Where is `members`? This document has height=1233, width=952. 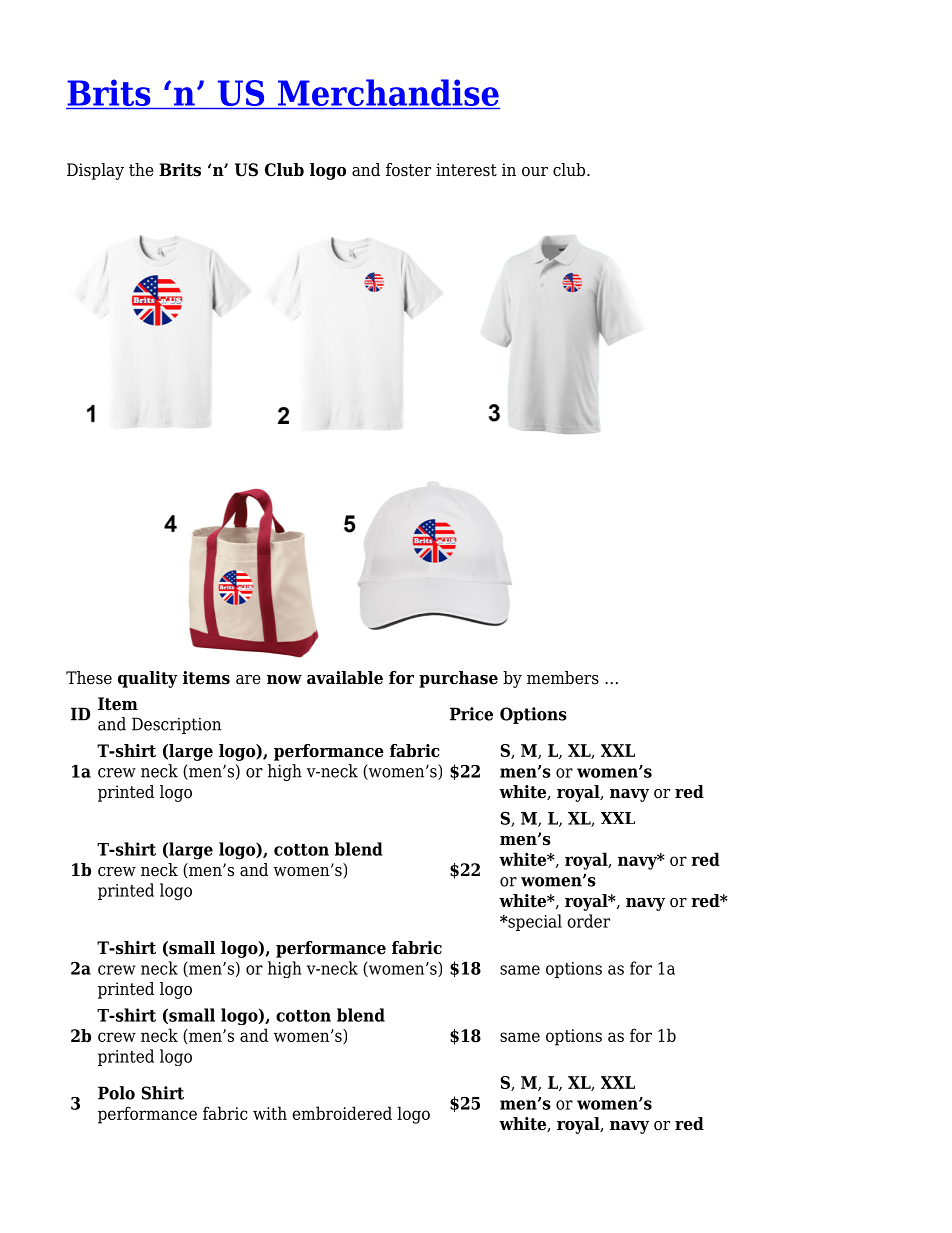
members is located at coordinates (563, 678).
